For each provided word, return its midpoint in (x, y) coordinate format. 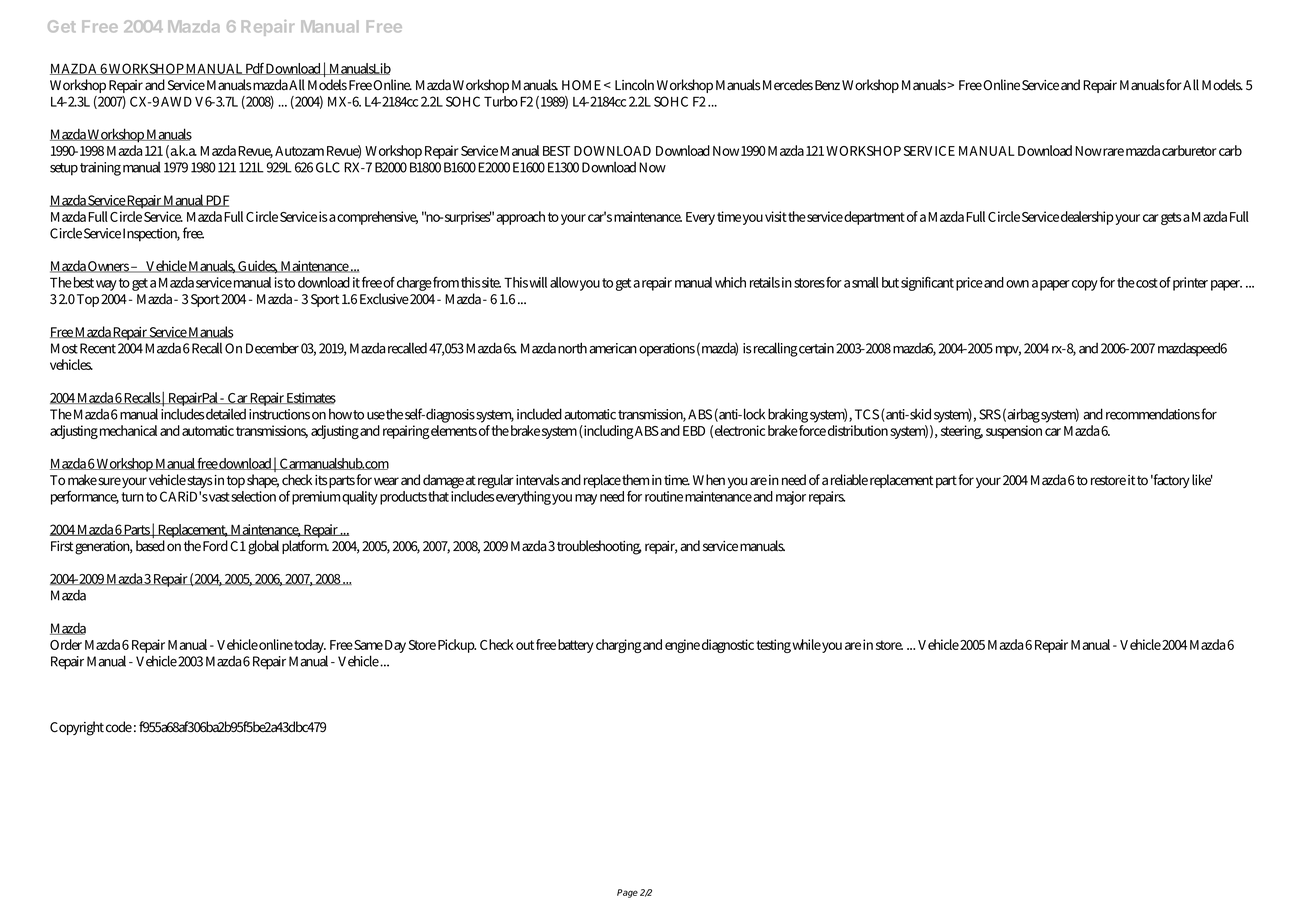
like (1202, 480)
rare (1113, 152)
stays (199, 482)
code (119, 727)
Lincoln (634, 85)
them (635, 480)
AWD (176, 101)
